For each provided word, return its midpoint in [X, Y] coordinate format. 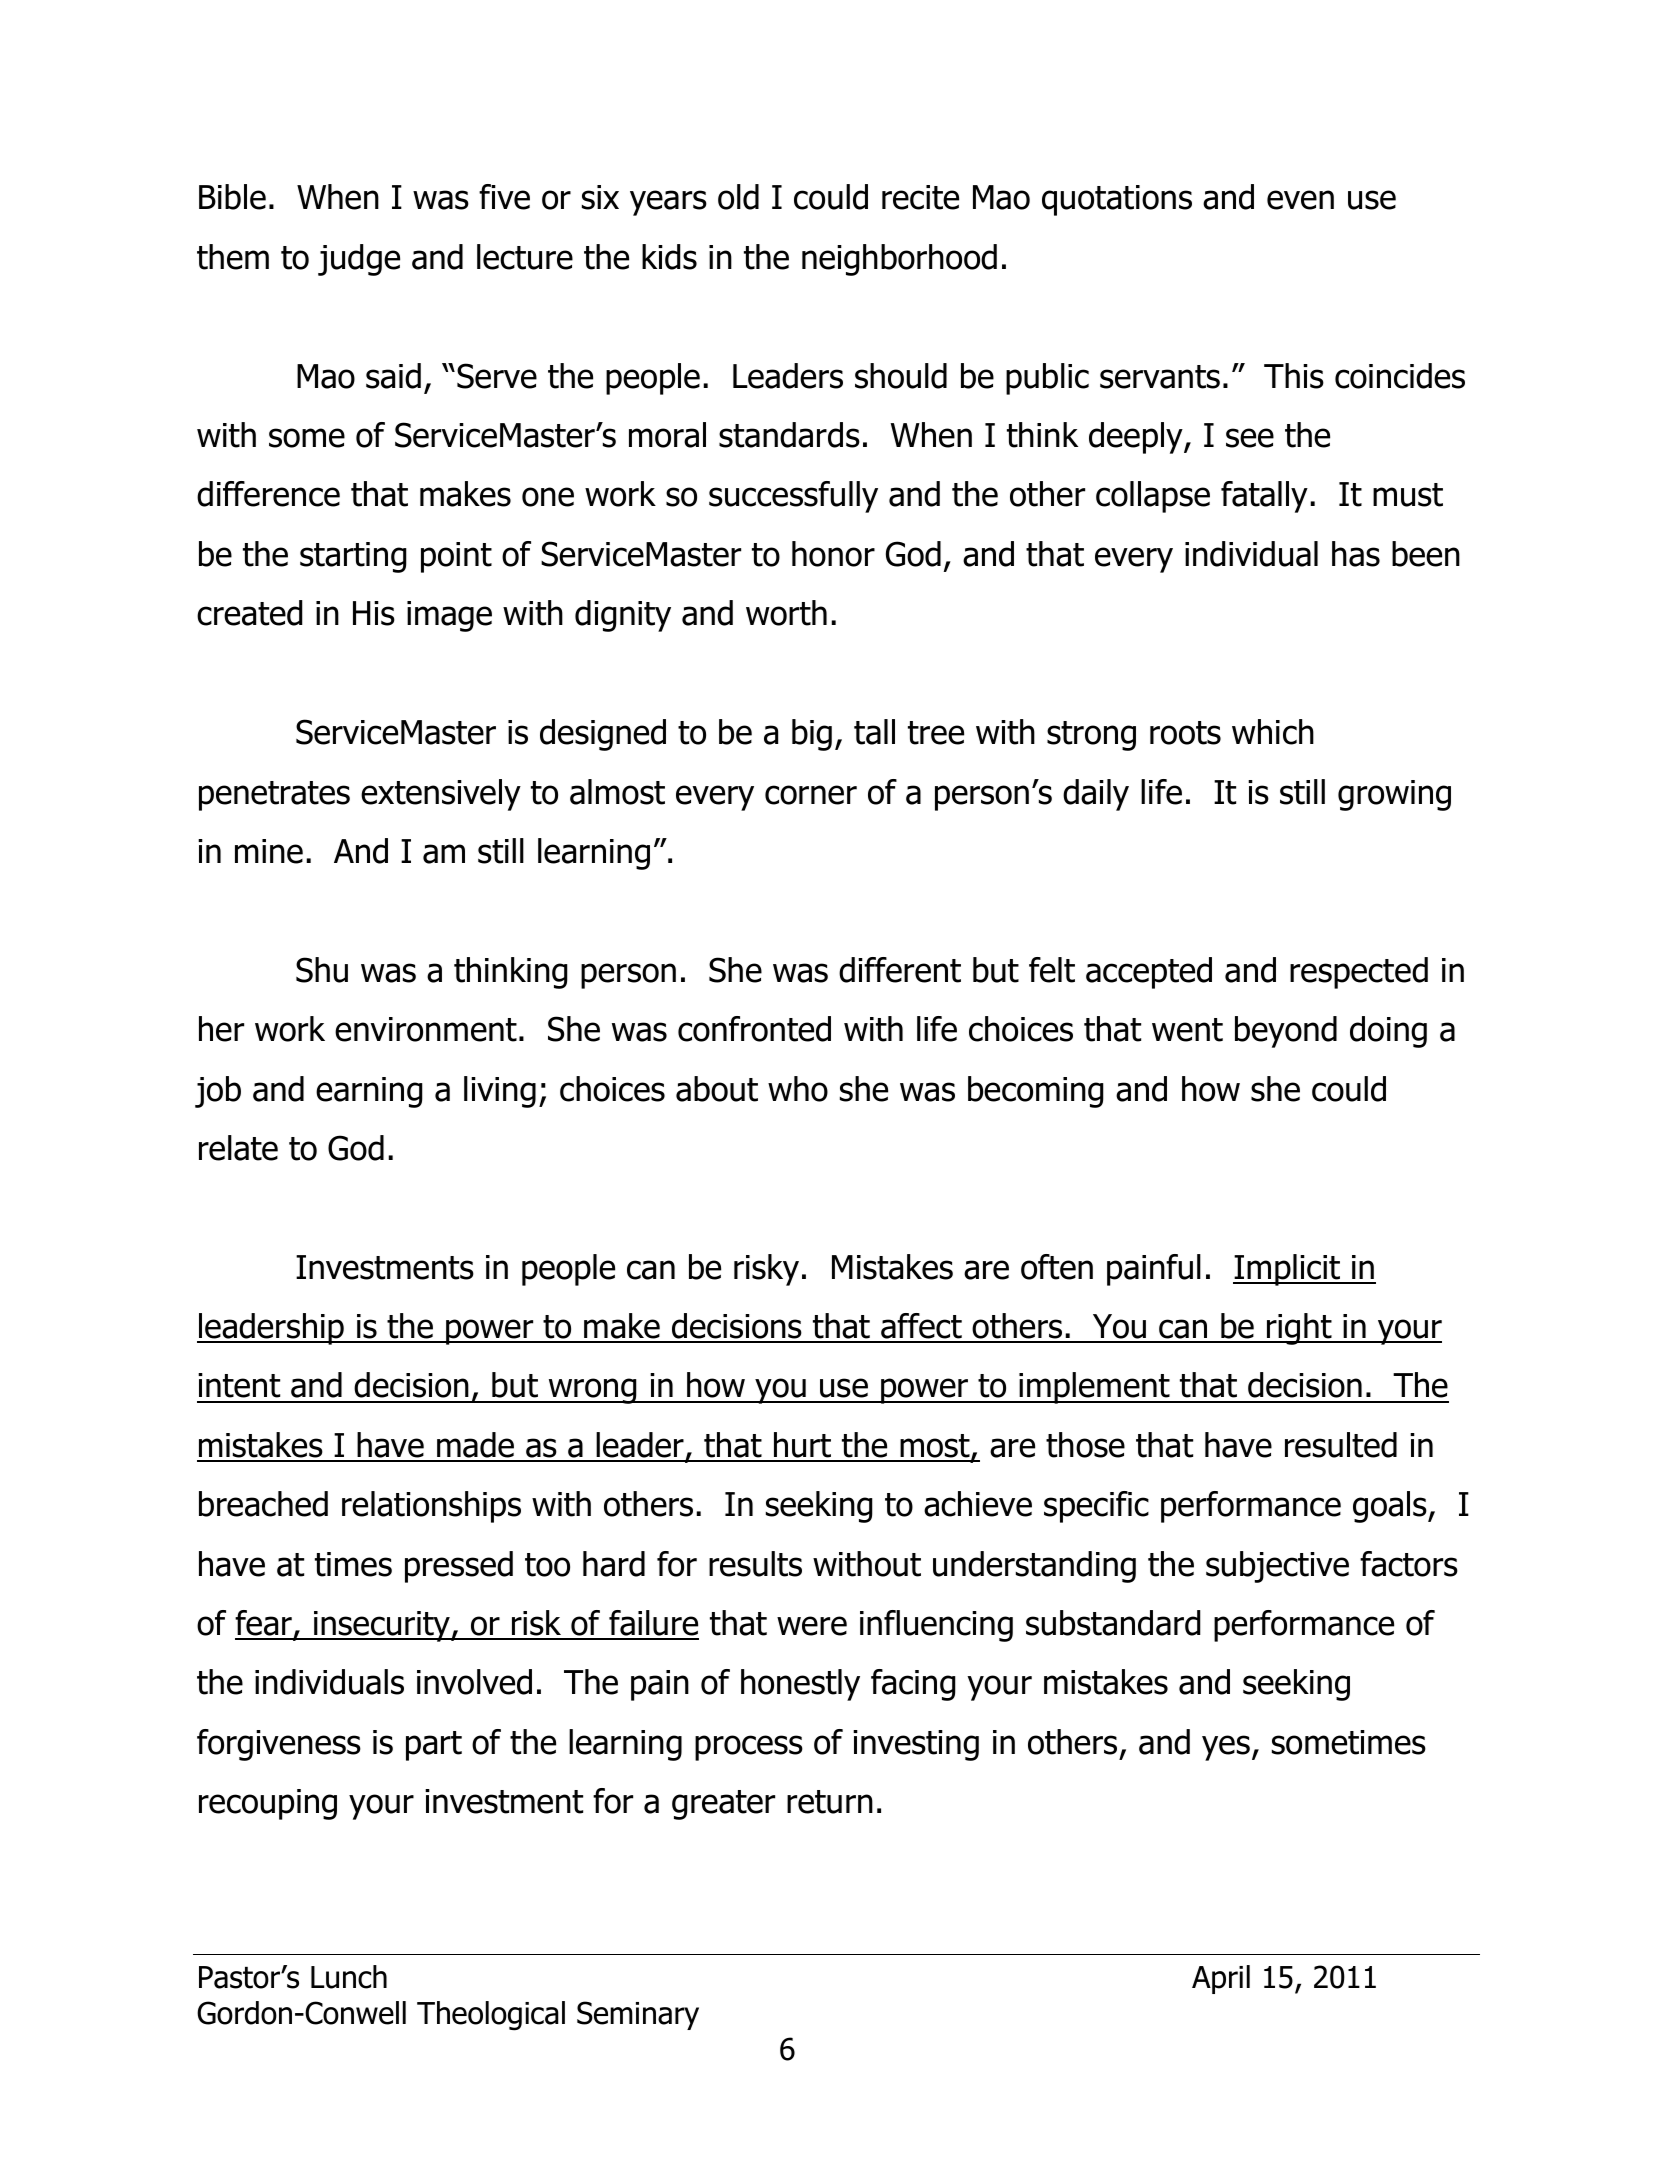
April [1221, 1979]
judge [359, 260]
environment [426, 1029]
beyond [1286, 1032]
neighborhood [899, 260]
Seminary [638, 2015]
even [1300, 200]
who [798, 1089]
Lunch [349, 1977]
